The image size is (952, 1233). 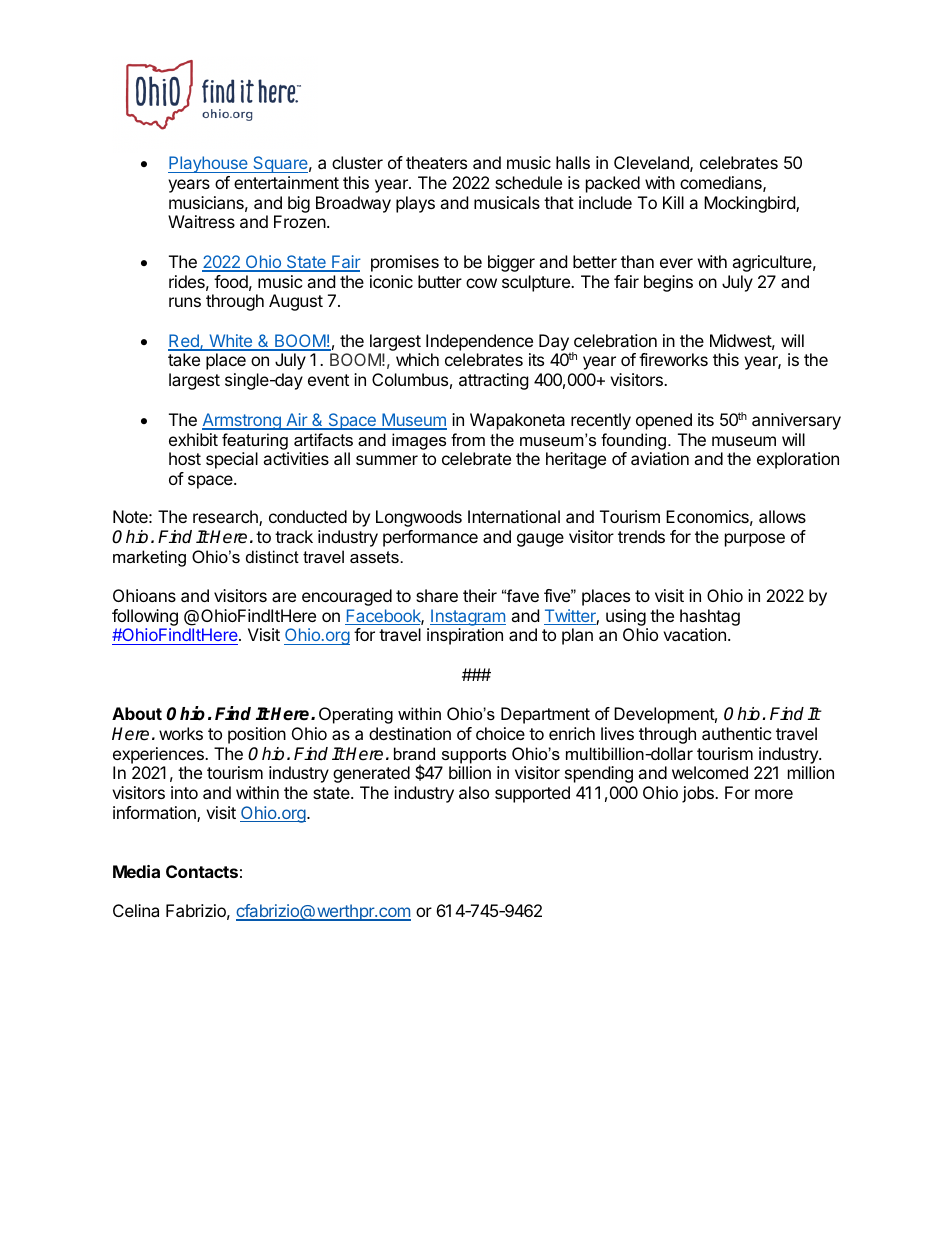 I want to click on Independence, so click(x=479, y=342).
